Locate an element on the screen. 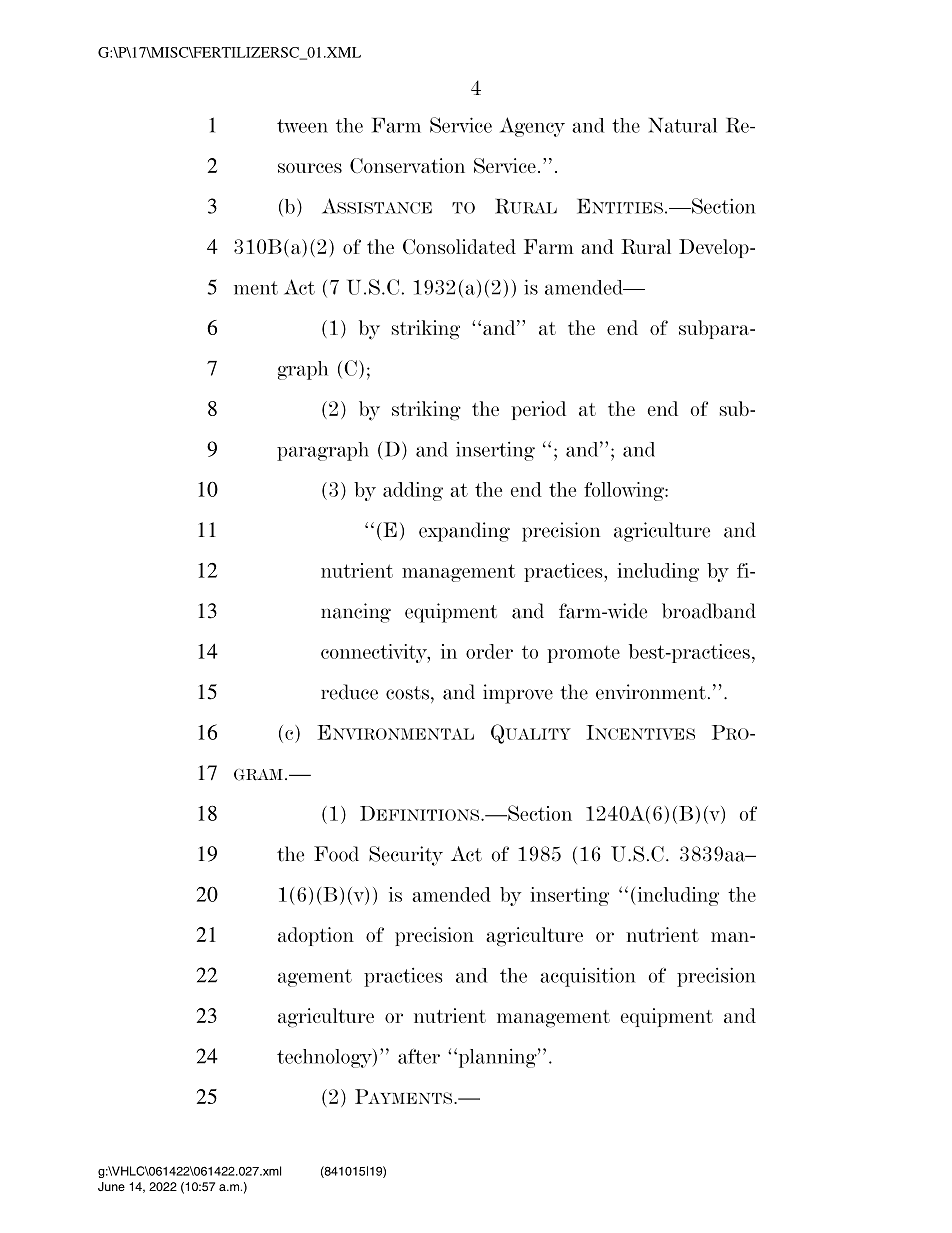 The width and height of the screenshot is (952, 1233). acquisition is located at coordinates (587, 977).
